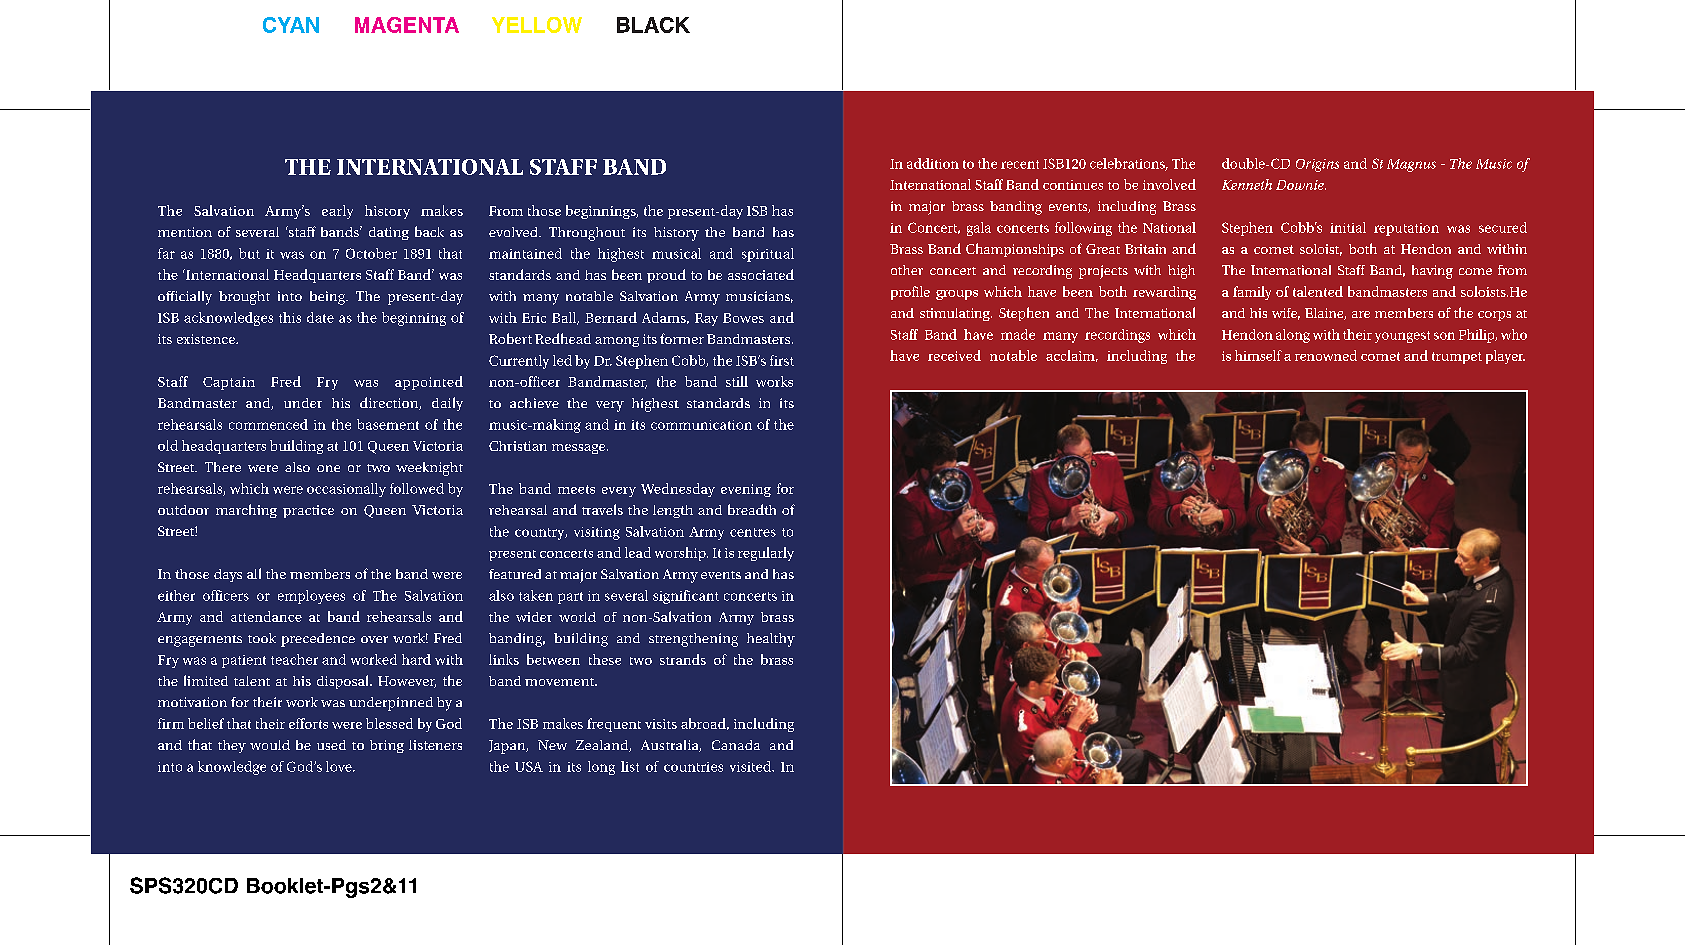  Describe the element at coordinates (371, 253) in the screenshot. I see `October` at that location.
